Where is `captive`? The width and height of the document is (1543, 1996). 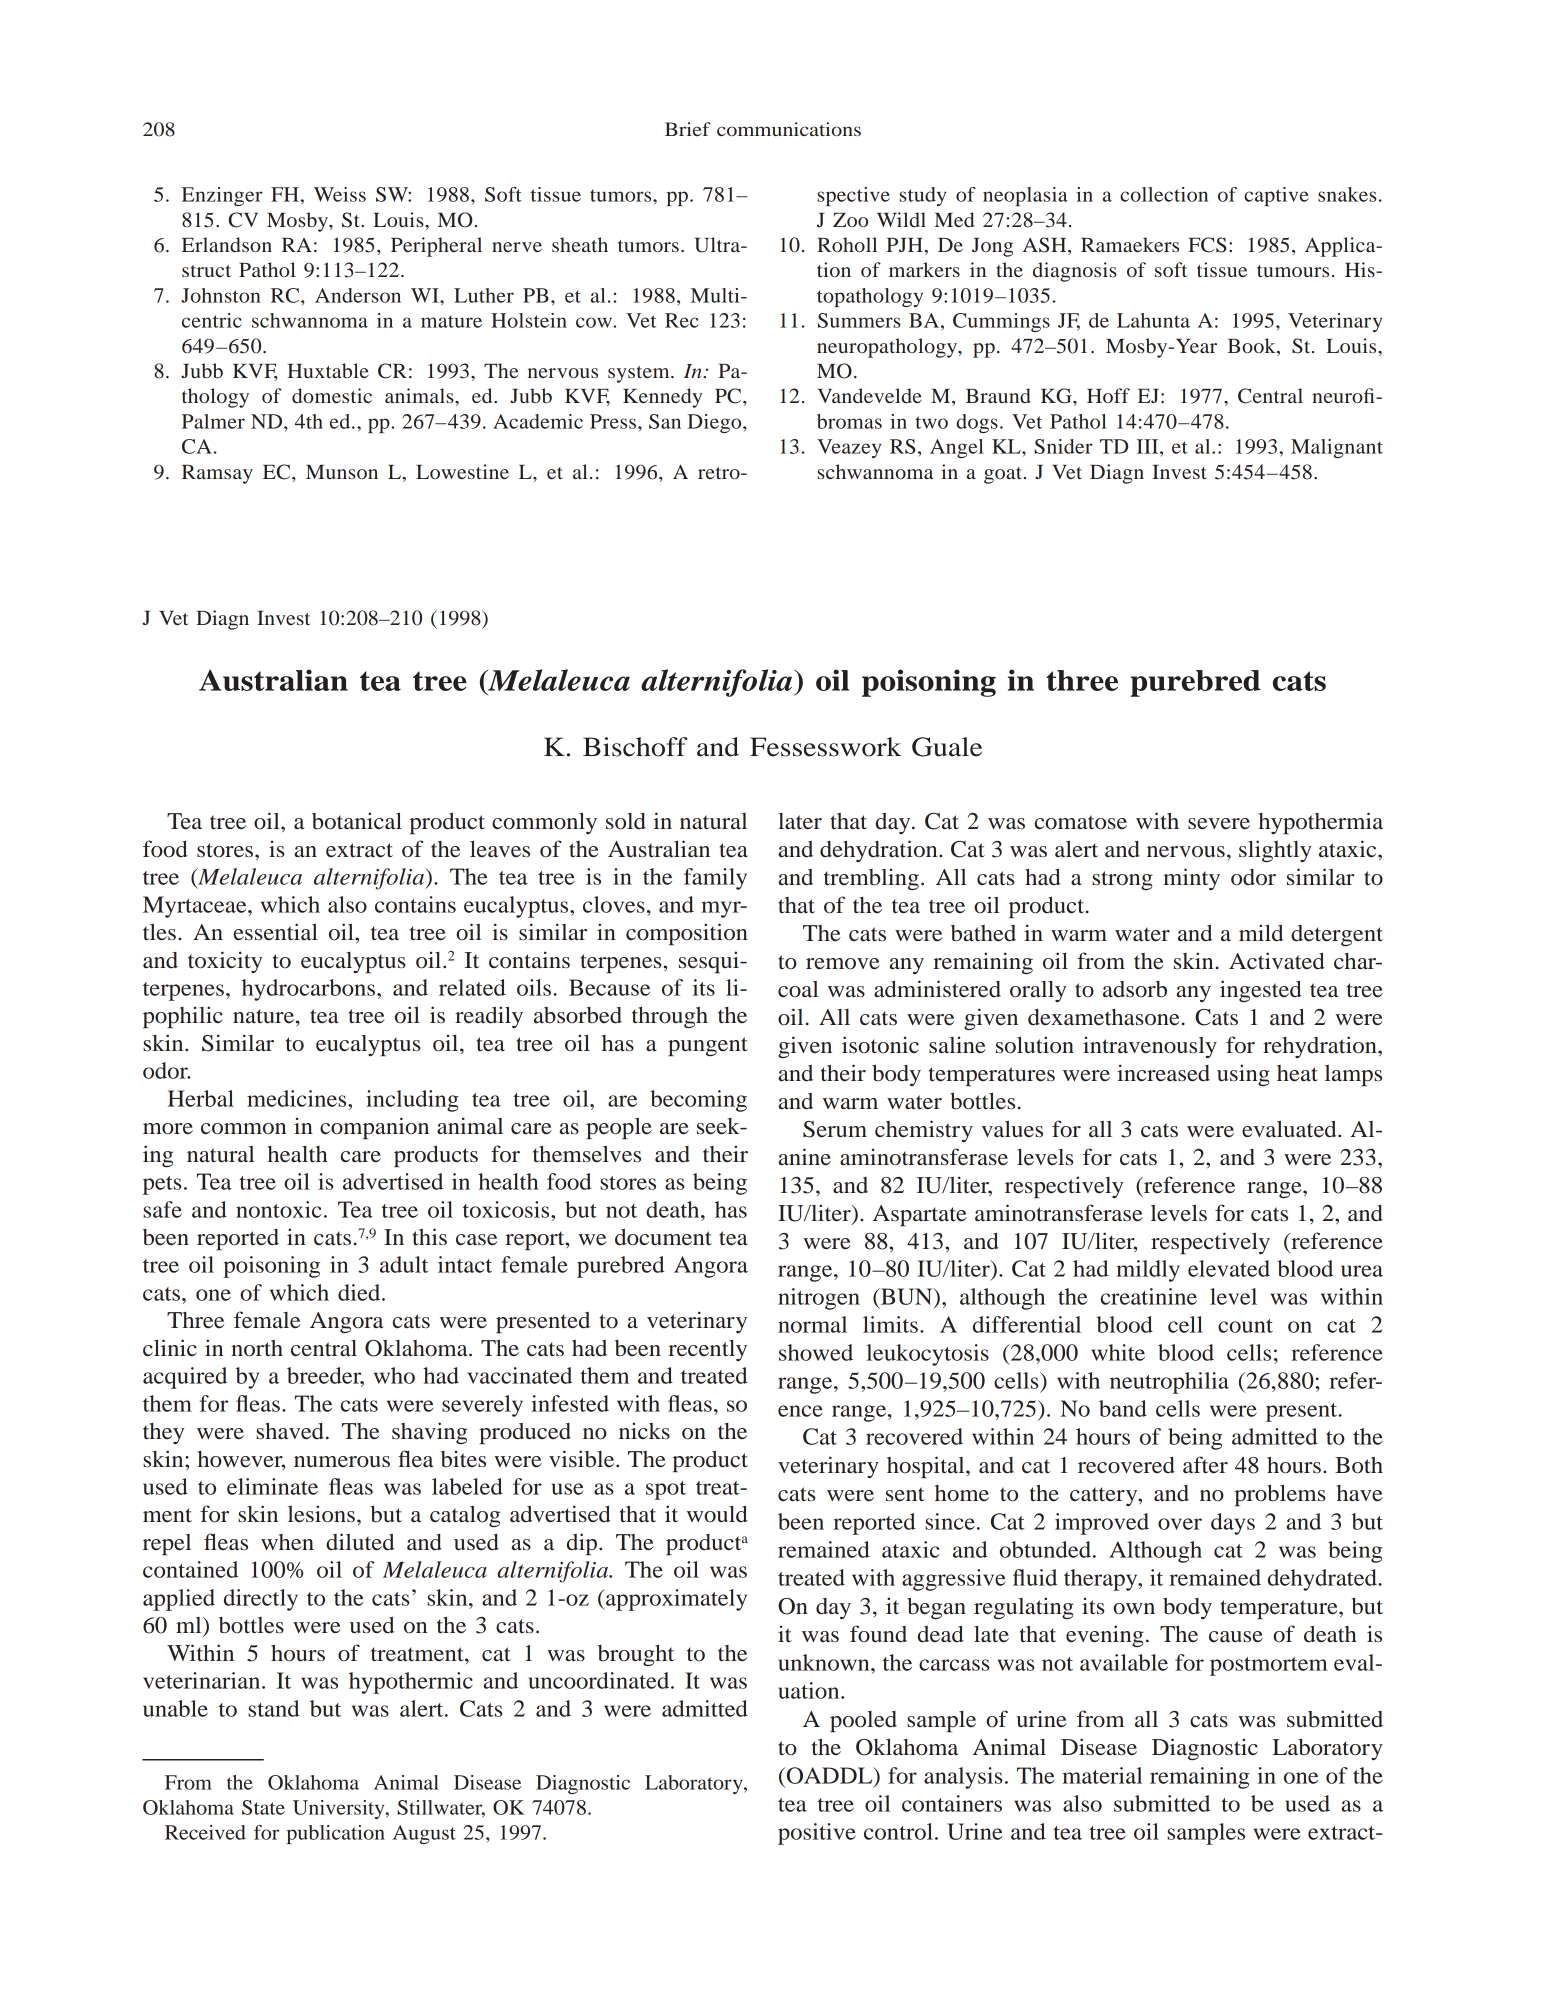 captive is located at coordinates (1276, 196).
